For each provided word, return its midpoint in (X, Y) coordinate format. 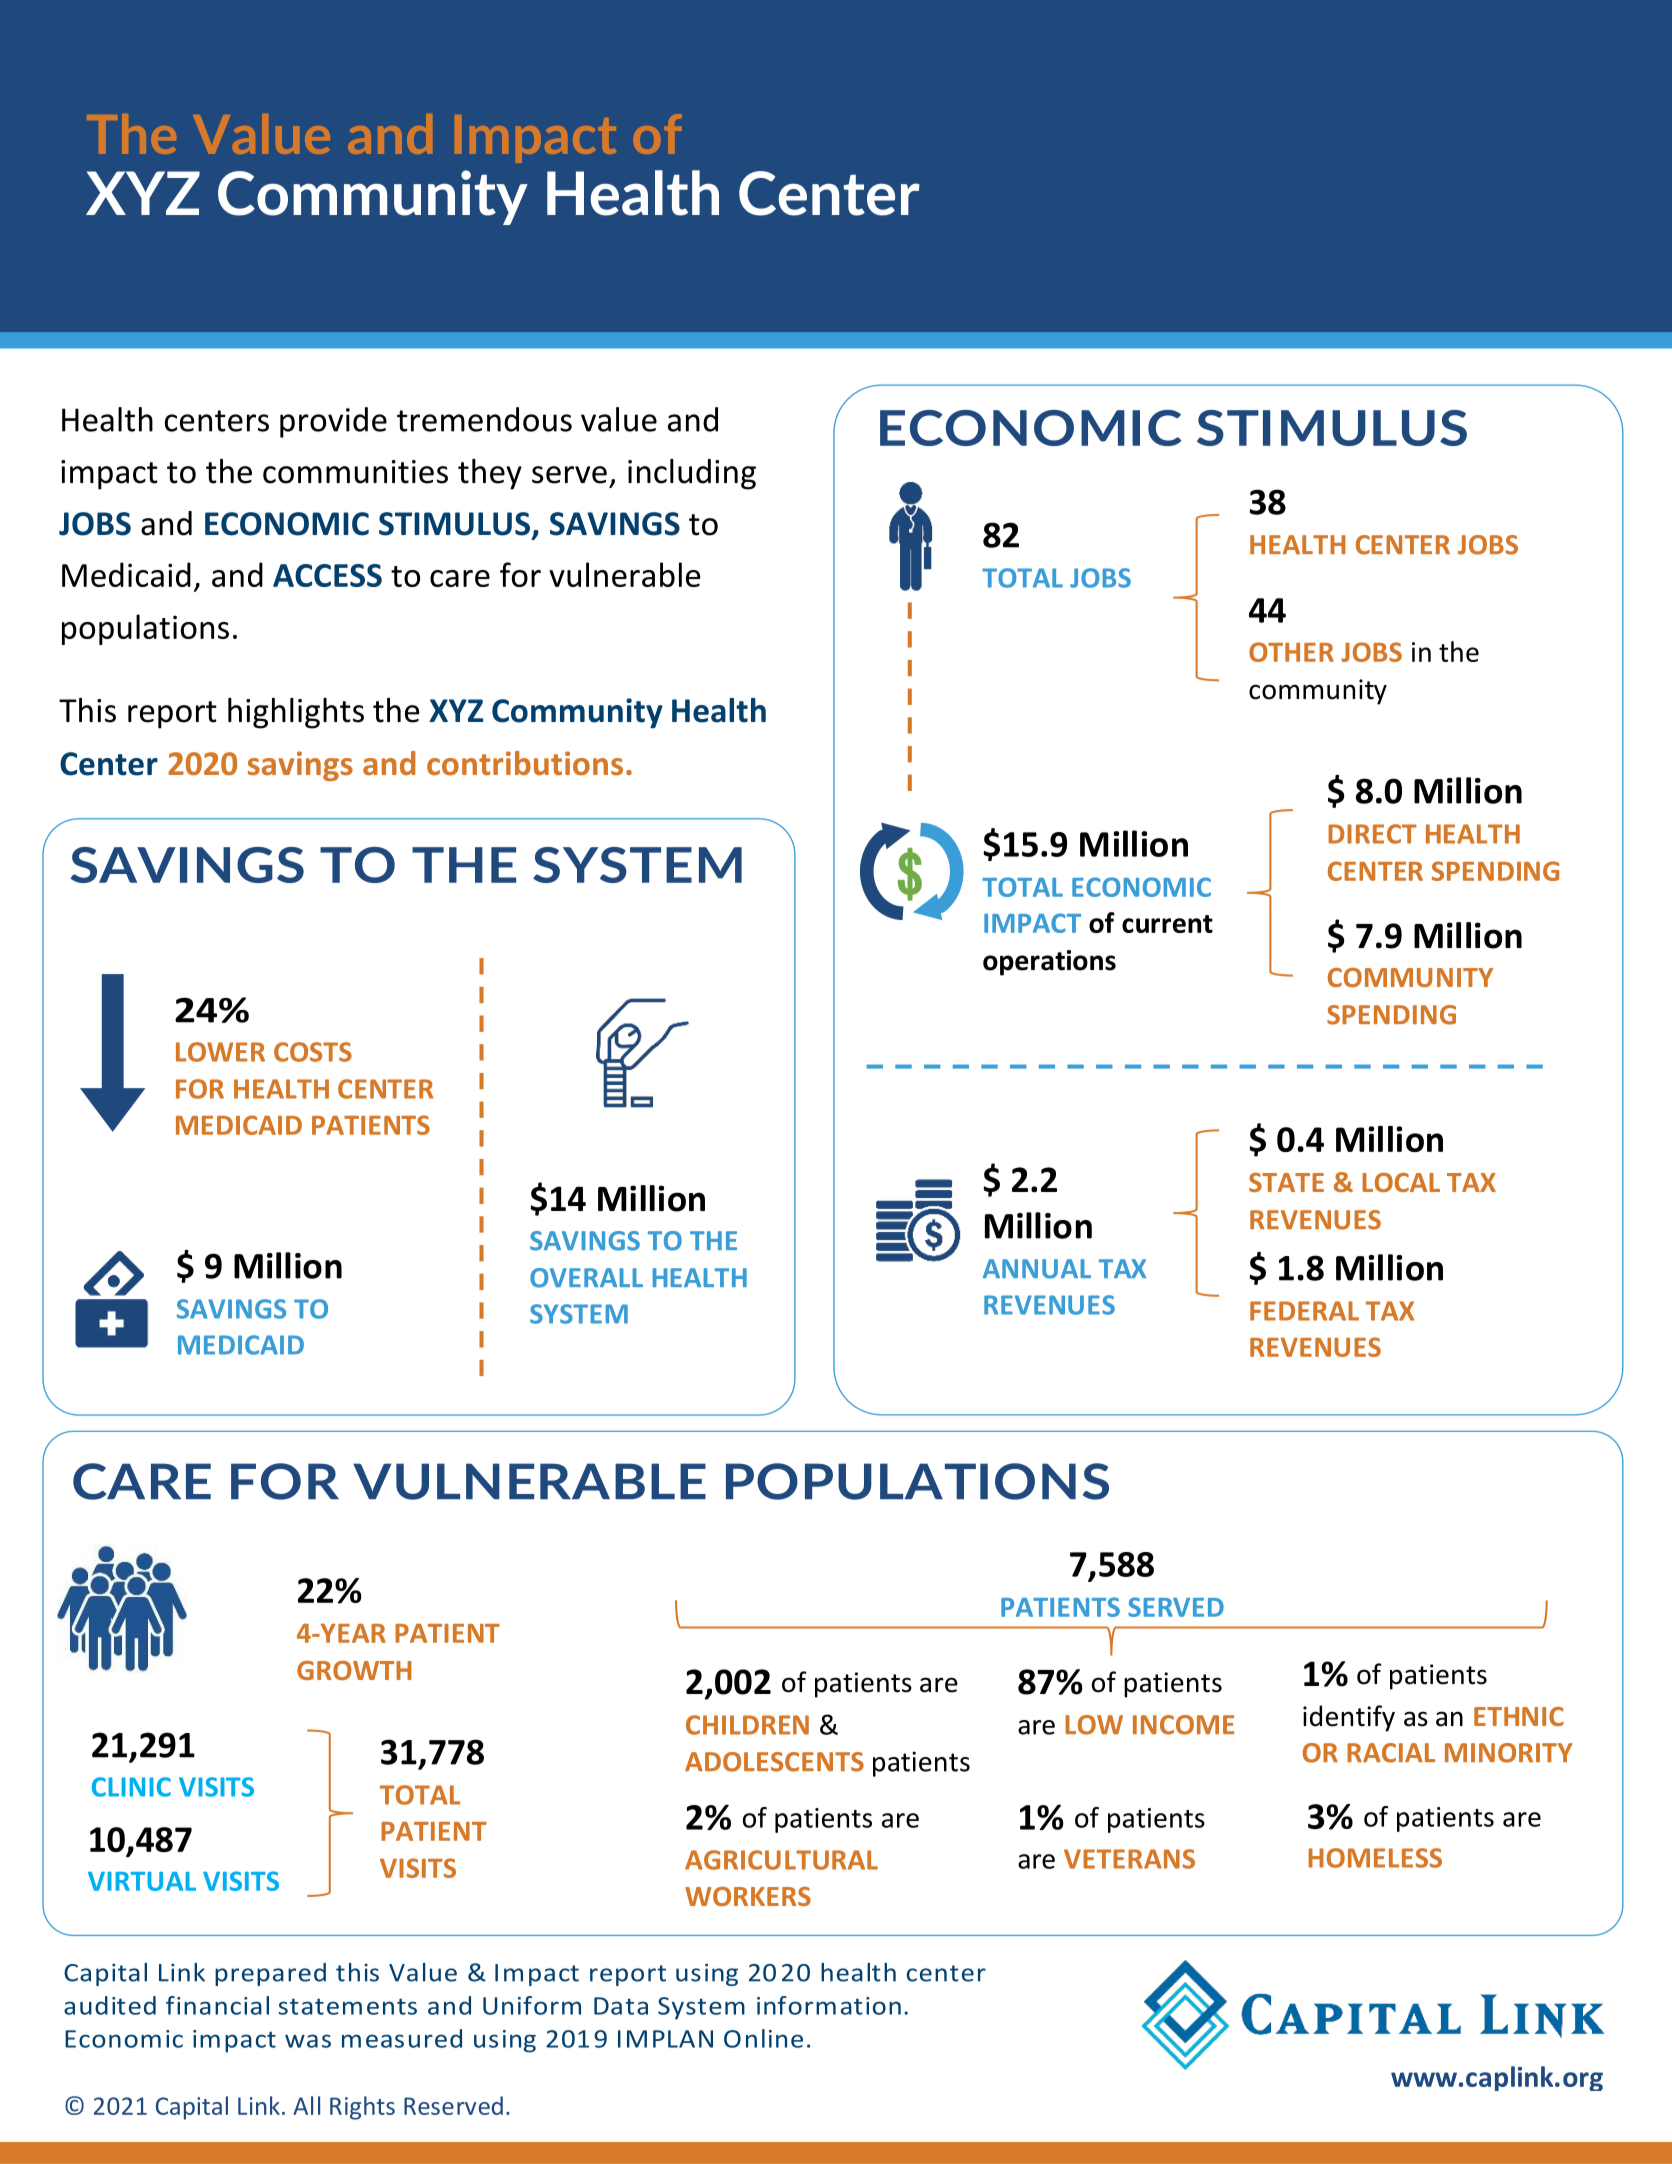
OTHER (1291, 652)
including (692, 474)
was (308, 2041)
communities (355, 472)
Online (763, 2038)
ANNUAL (1037, 1269)
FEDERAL (1304, 1311)
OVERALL (586, 1278)
